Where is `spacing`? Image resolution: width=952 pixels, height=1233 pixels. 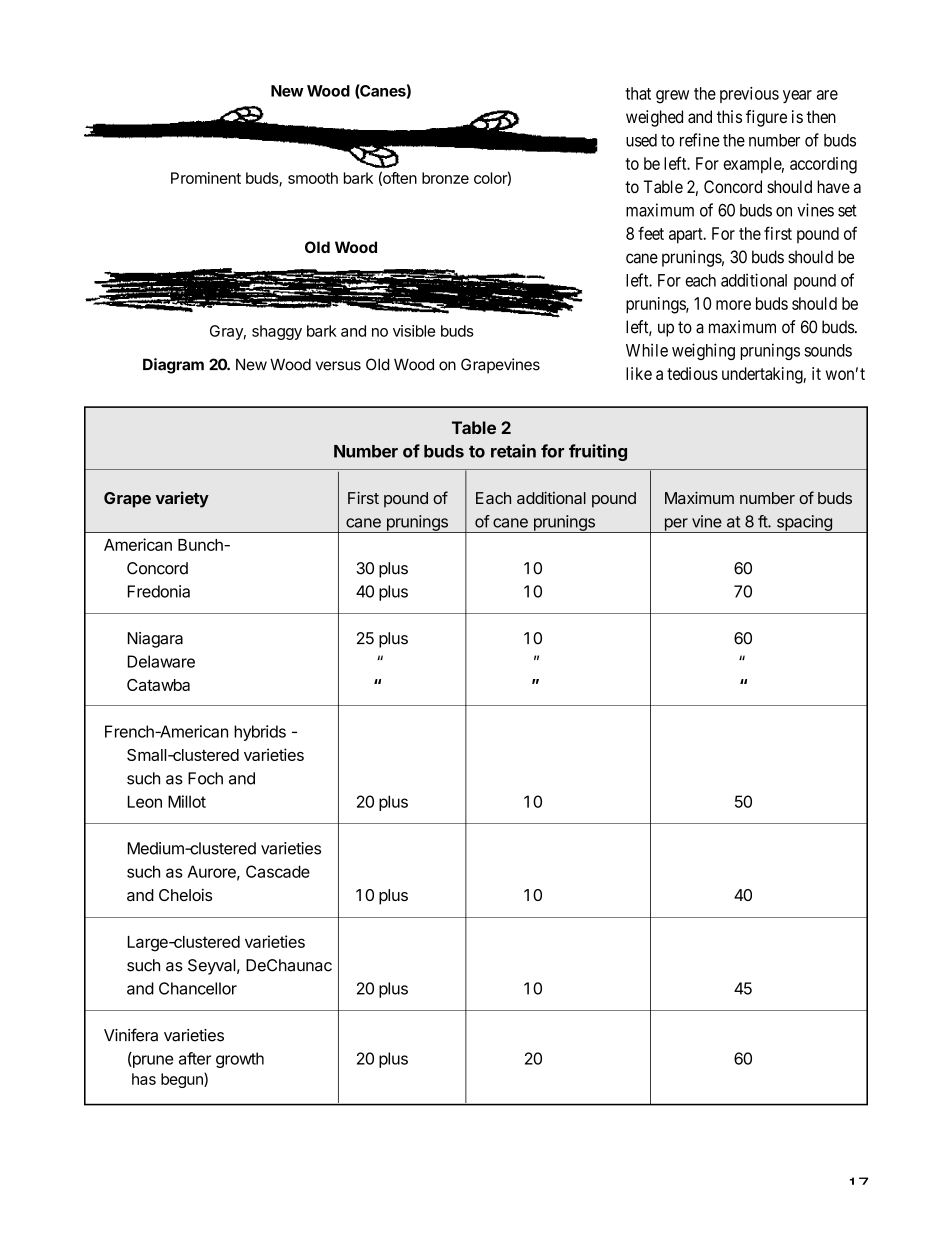
spacing is located at coordinates (804, 524).
